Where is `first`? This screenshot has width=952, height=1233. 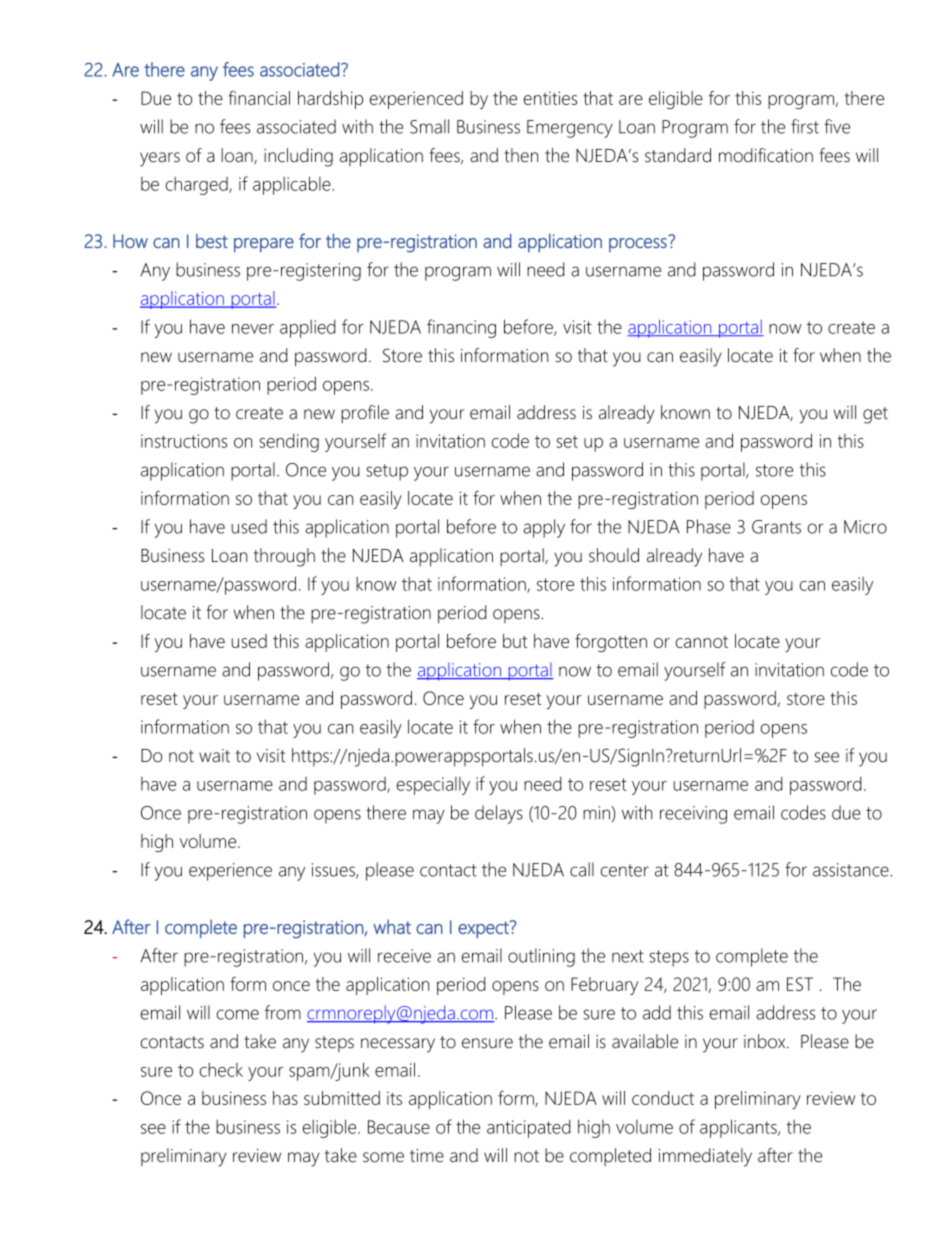
first is located at coordinates (805, 126).
